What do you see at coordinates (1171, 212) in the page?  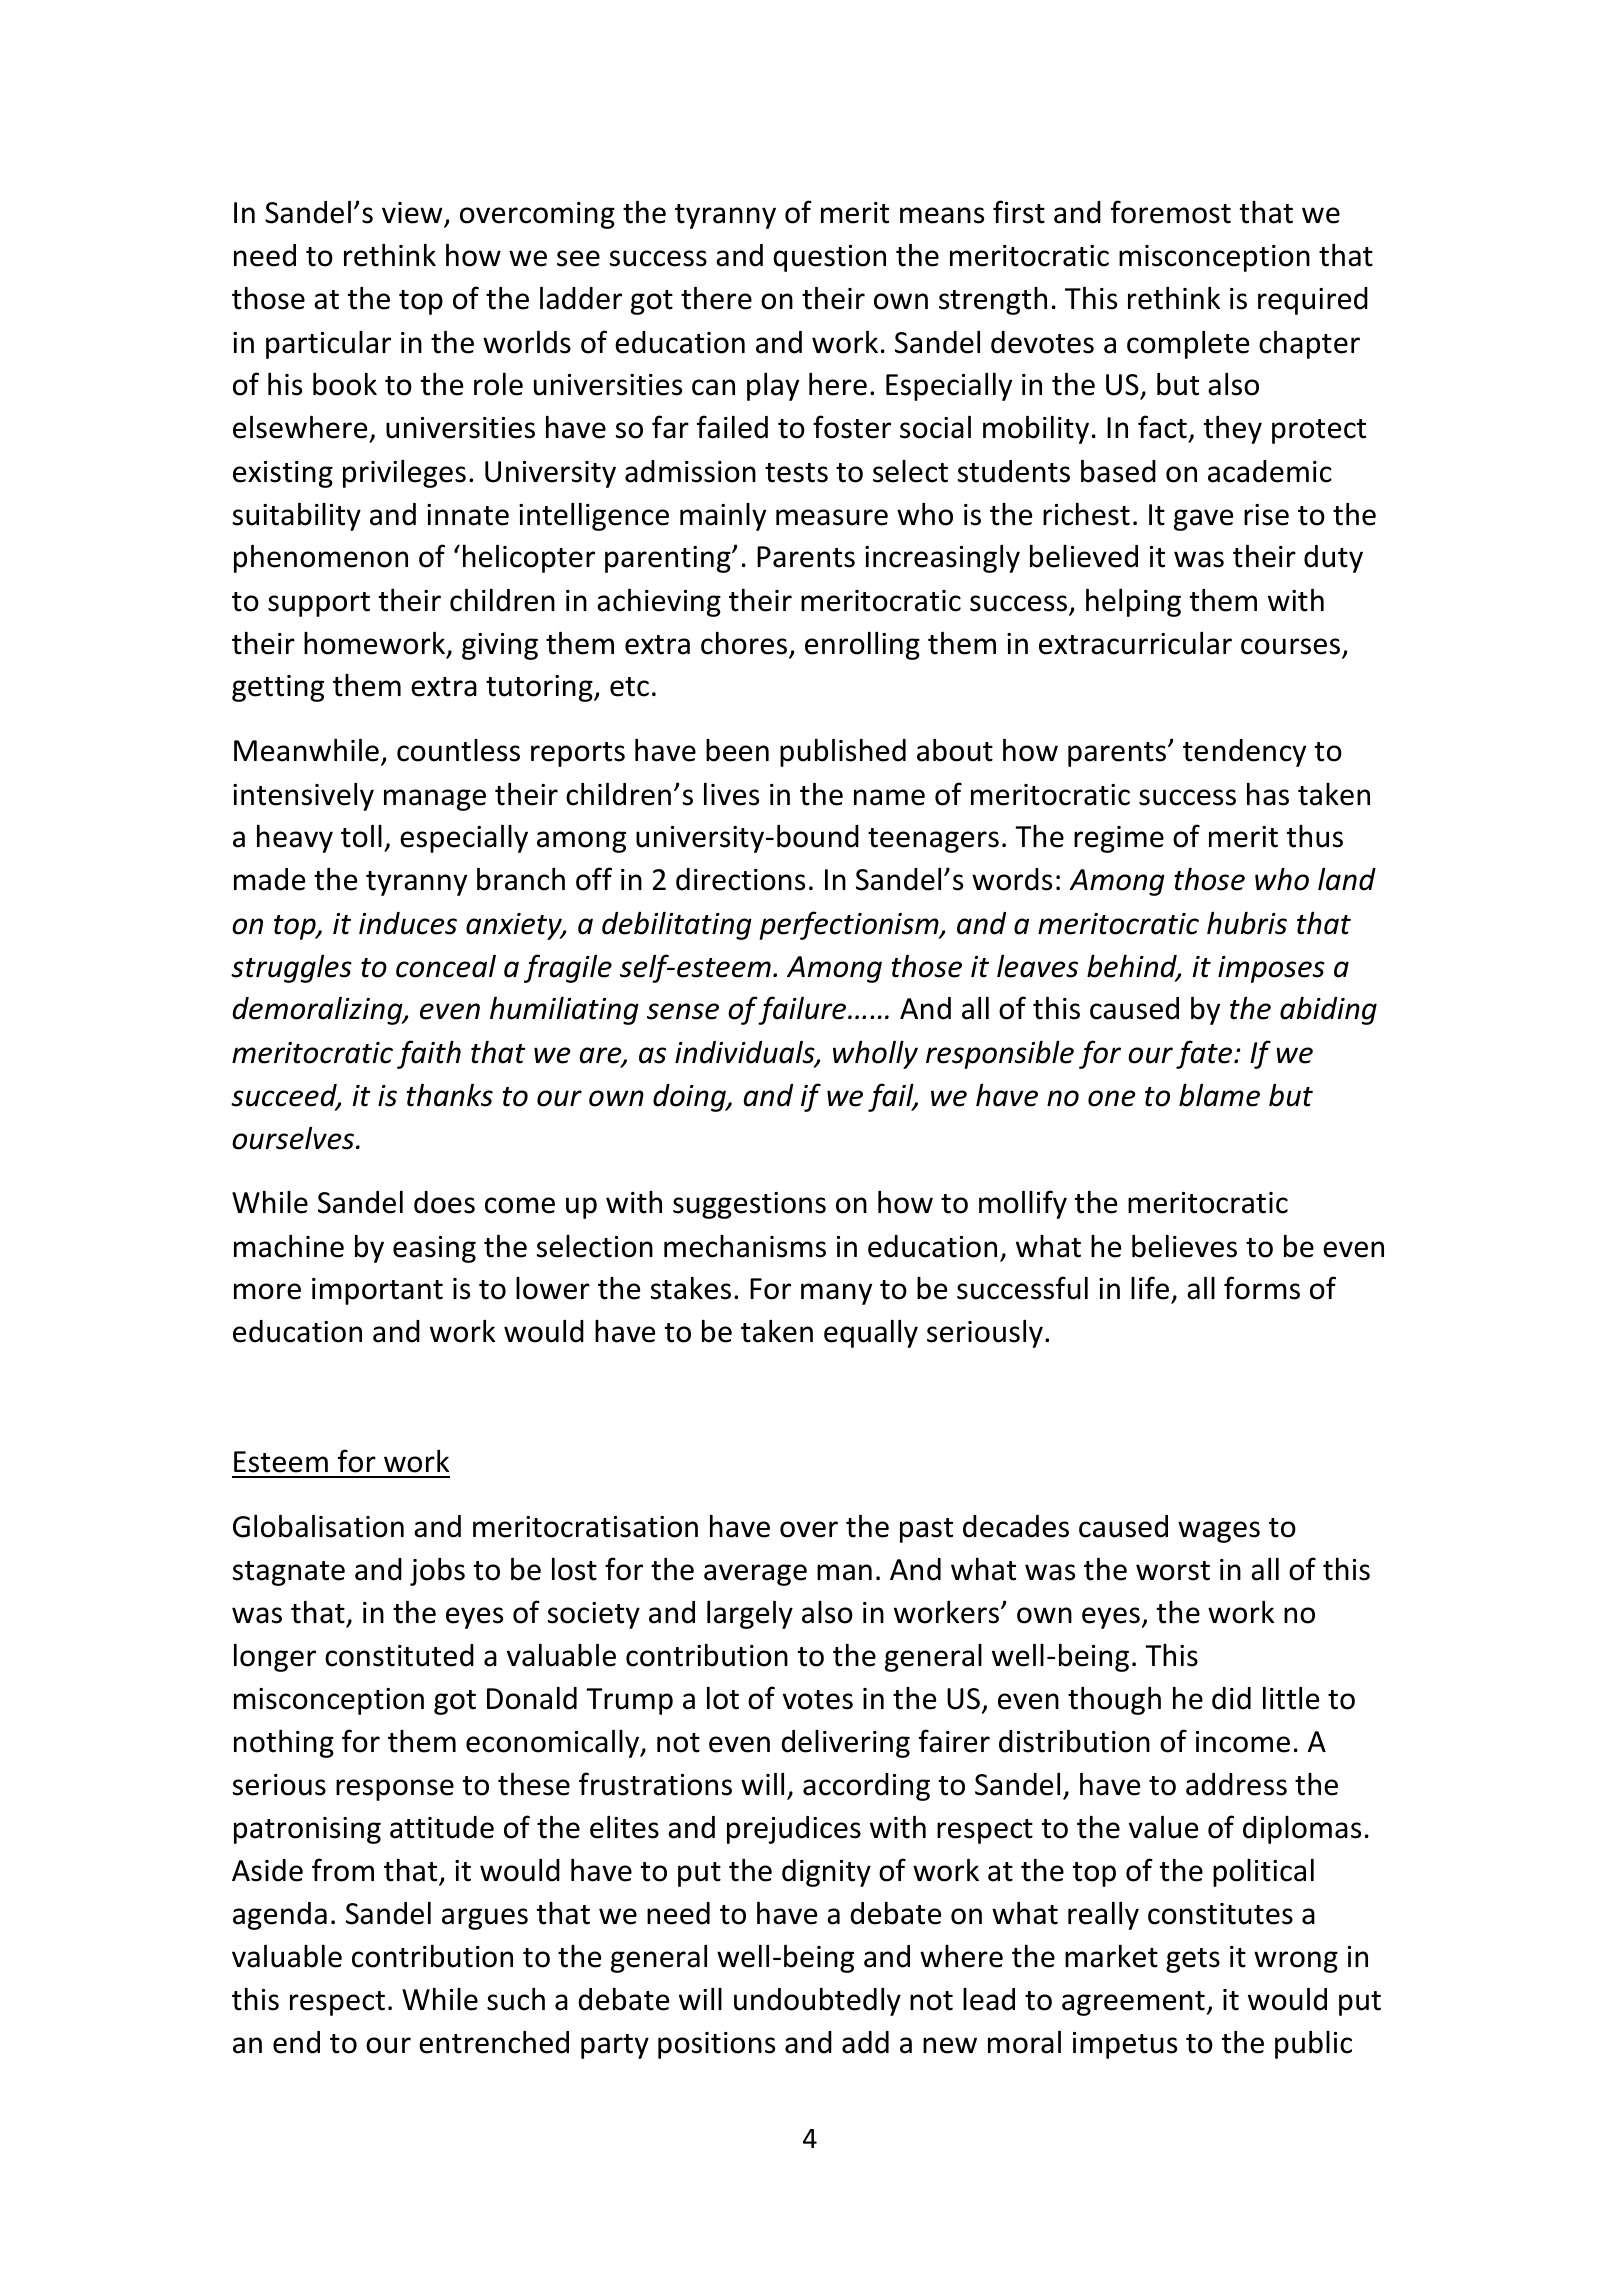 I see `foremost` at bounding box center [1171, 212].
